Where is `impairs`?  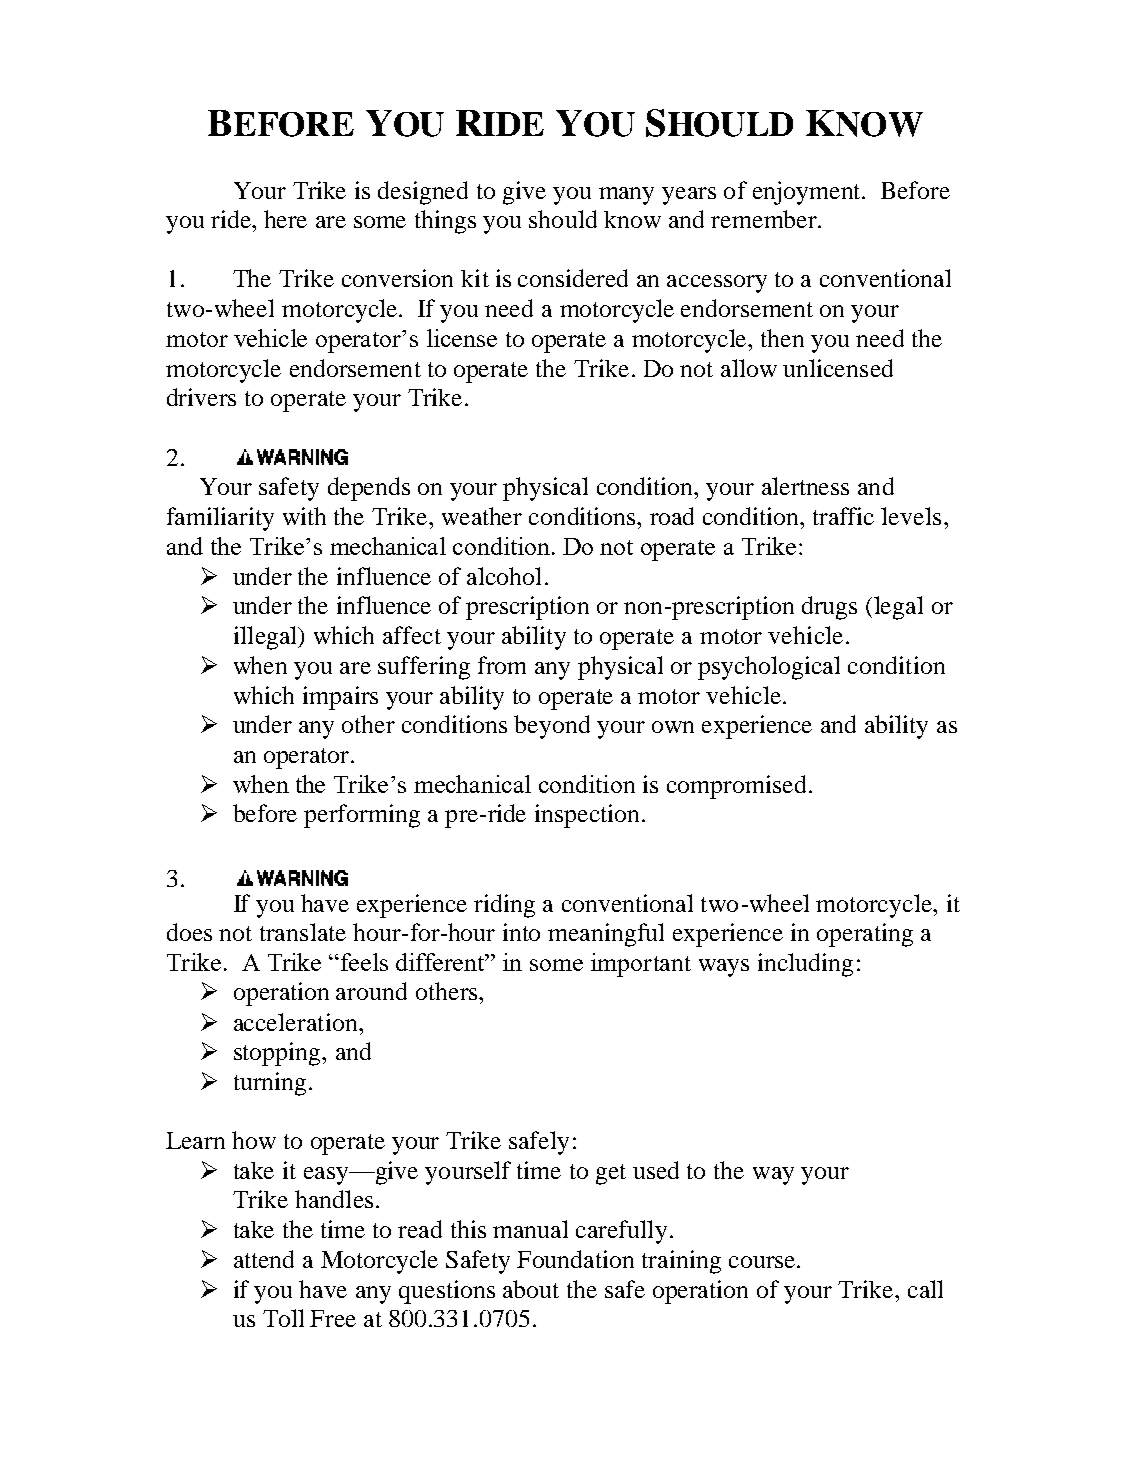 impairs is located at coordinates (340, 698).
